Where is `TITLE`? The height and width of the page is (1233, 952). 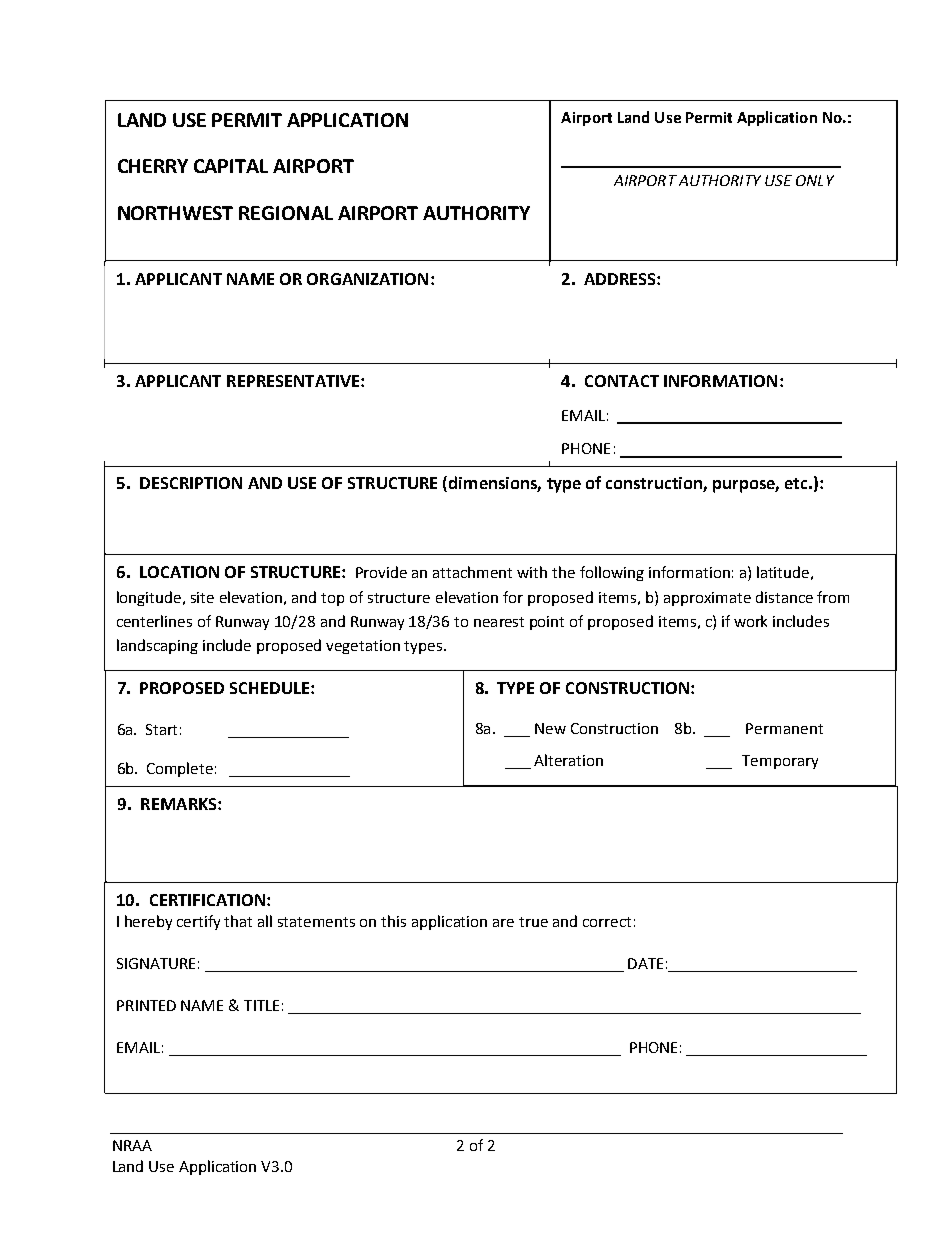 TITLE is located at coordinates (261, 1005).
